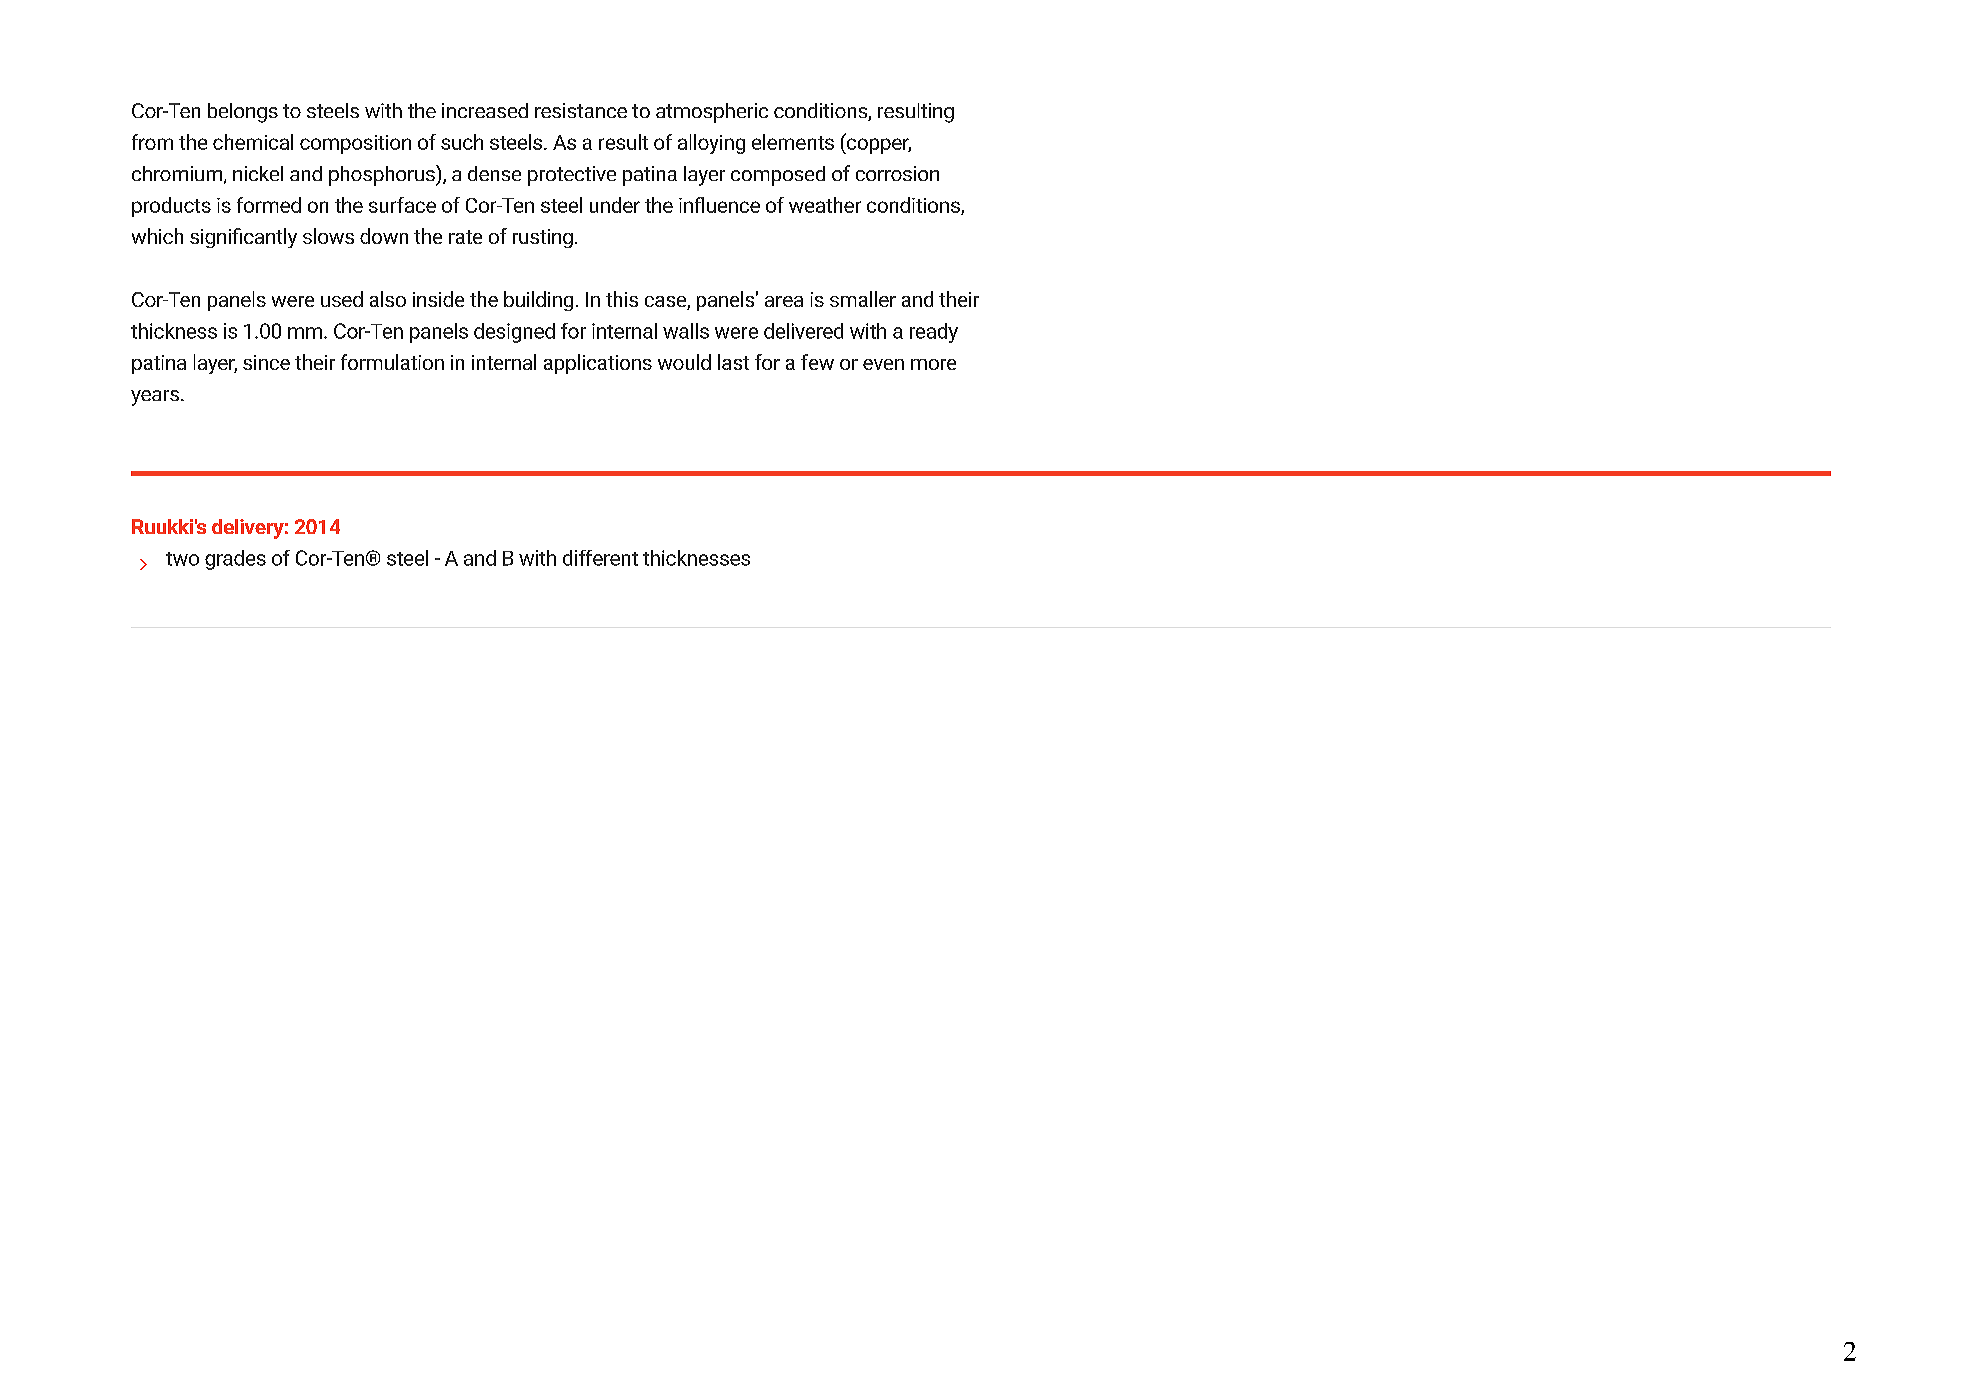  I want to click on years, so click(155, 398).
